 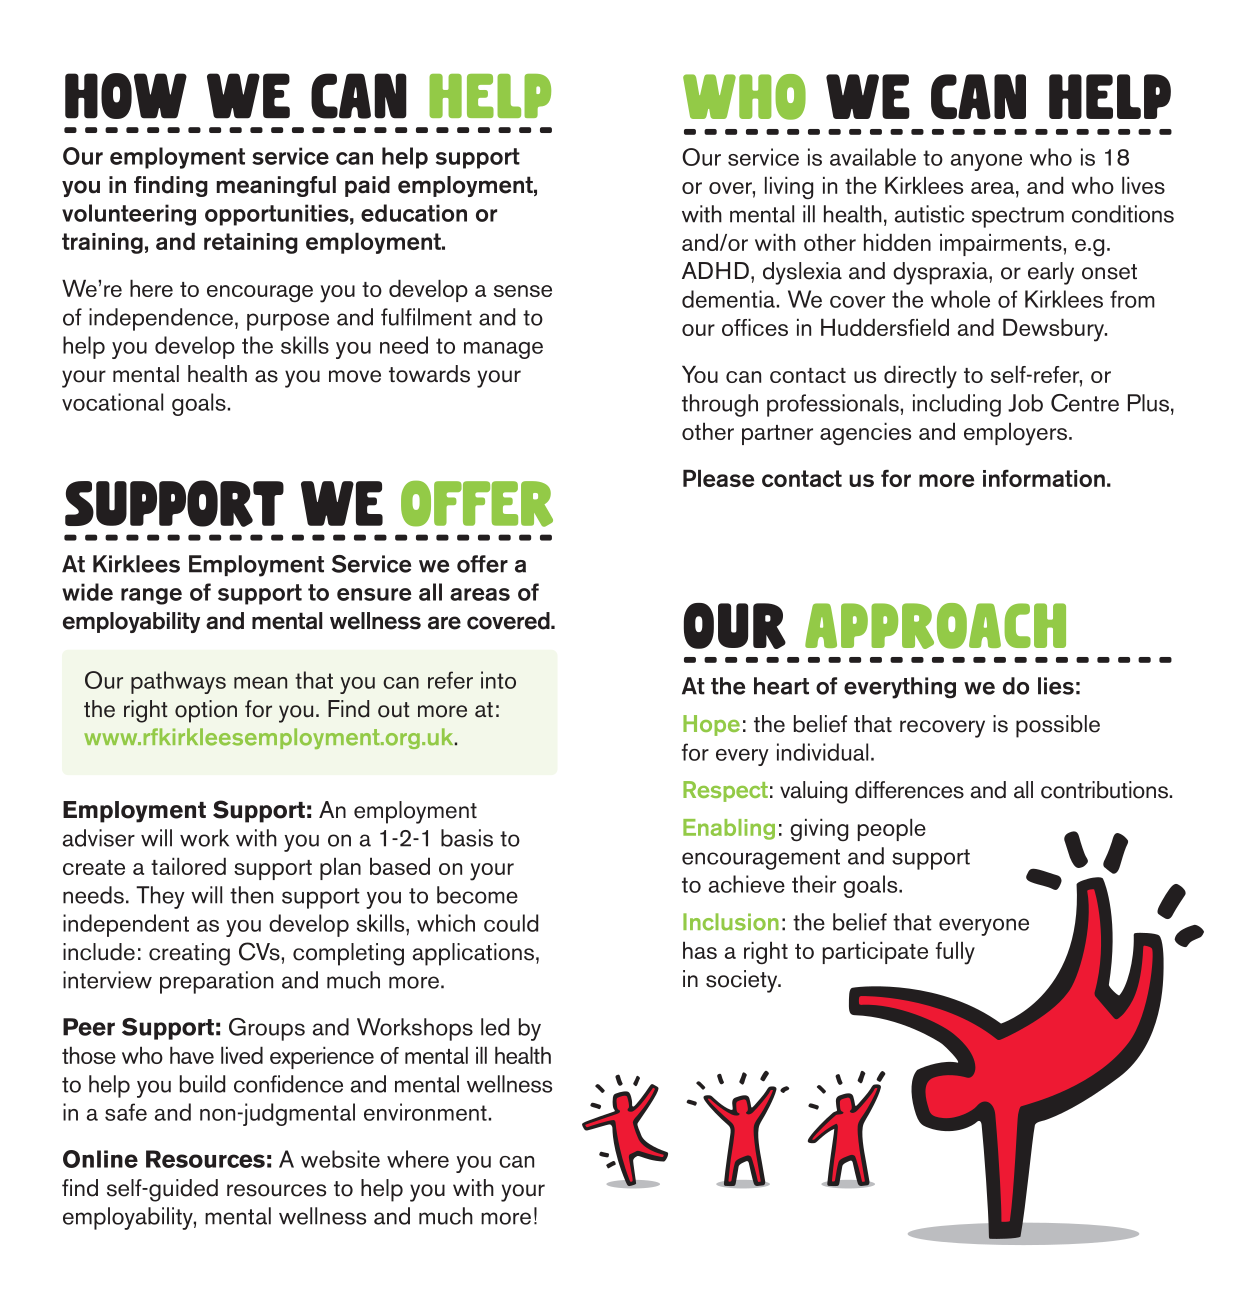 I want to click on Hope, so click(x=711, y=725).
